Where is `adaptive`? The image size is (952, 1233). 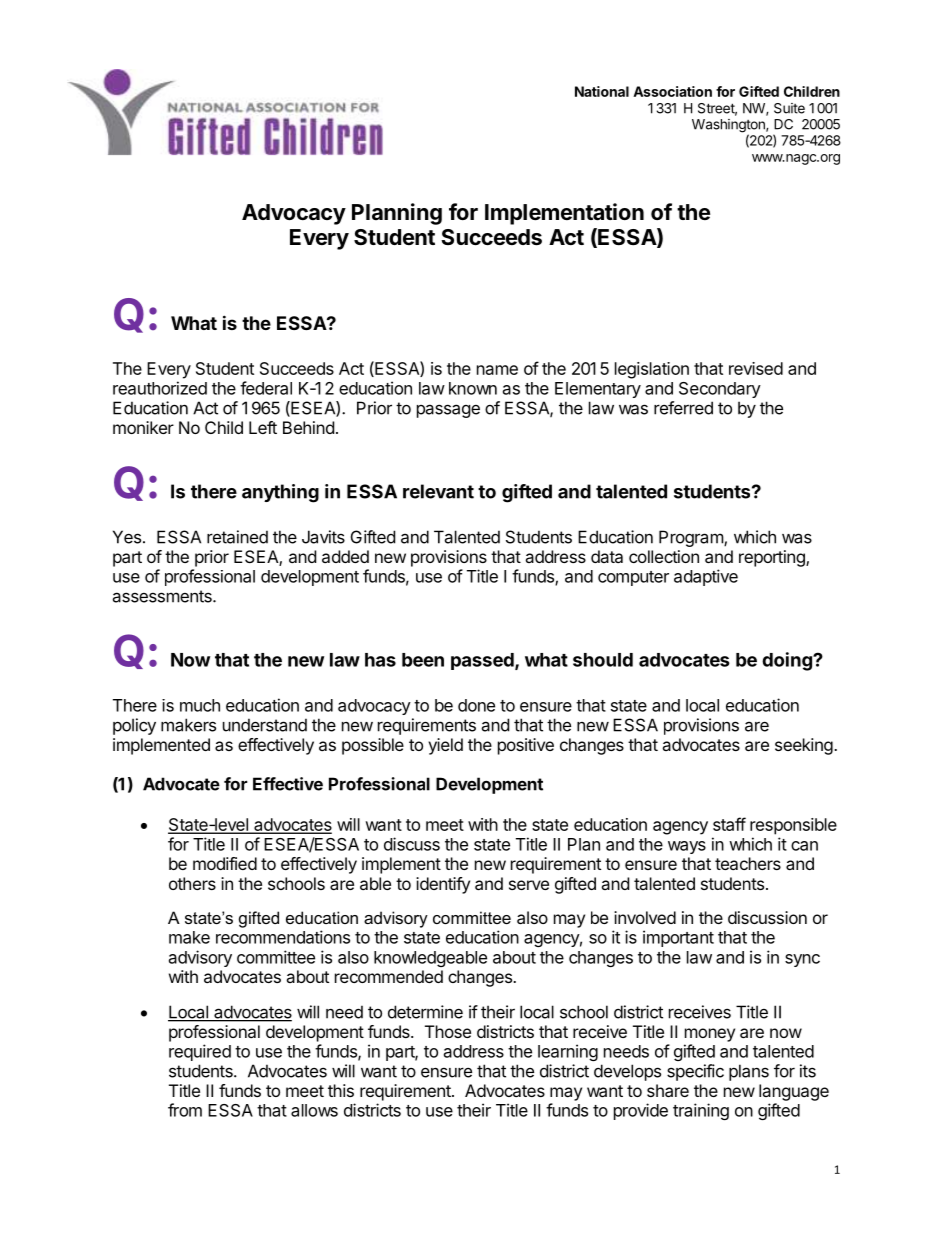
adaptive is located at coordinates (706, 577).
